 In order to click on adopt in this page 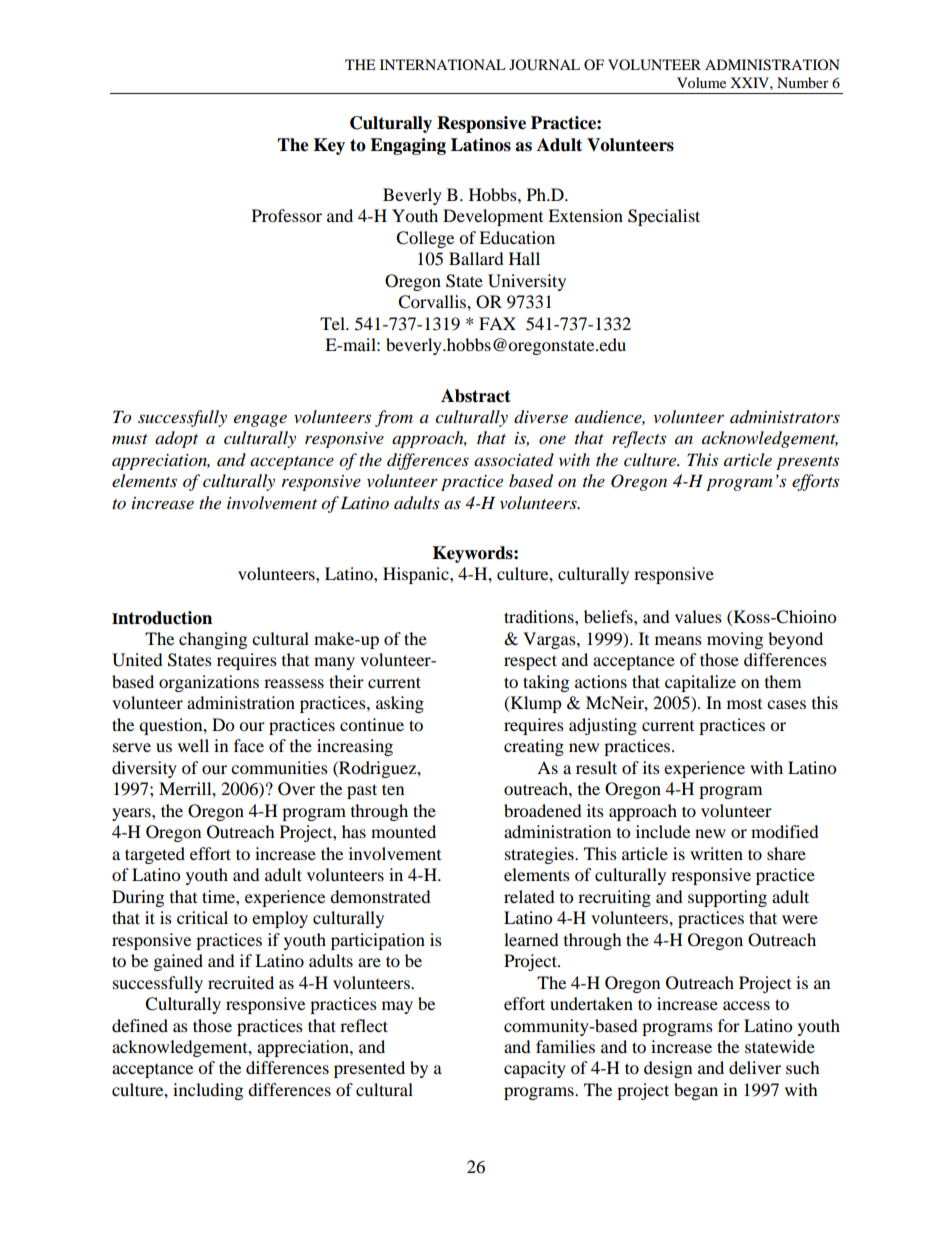, I will do `click(176, 439)`.
